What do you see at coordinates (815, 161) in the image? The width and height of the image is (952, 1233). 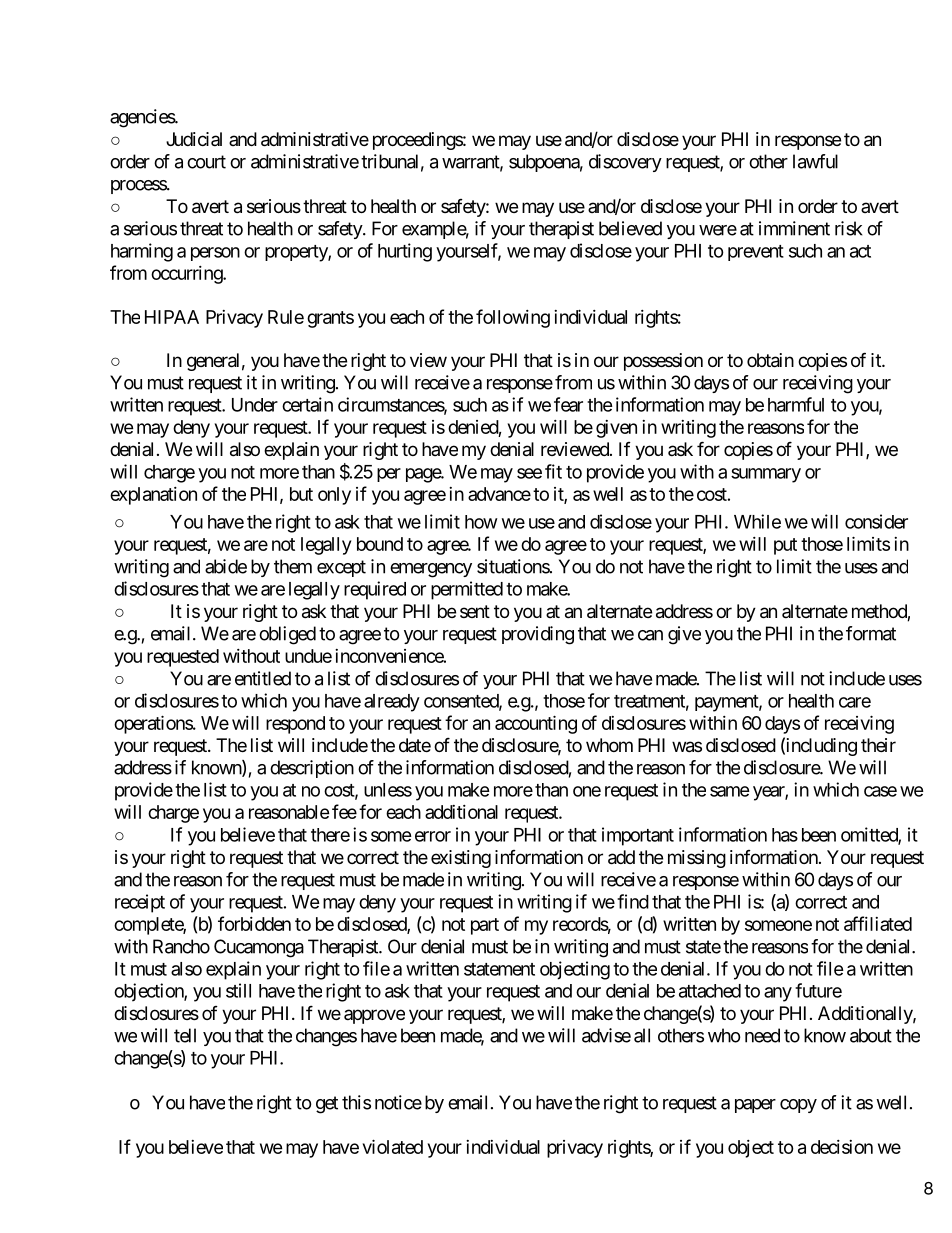 I see `lawful` at bounding box center [815, 161].
